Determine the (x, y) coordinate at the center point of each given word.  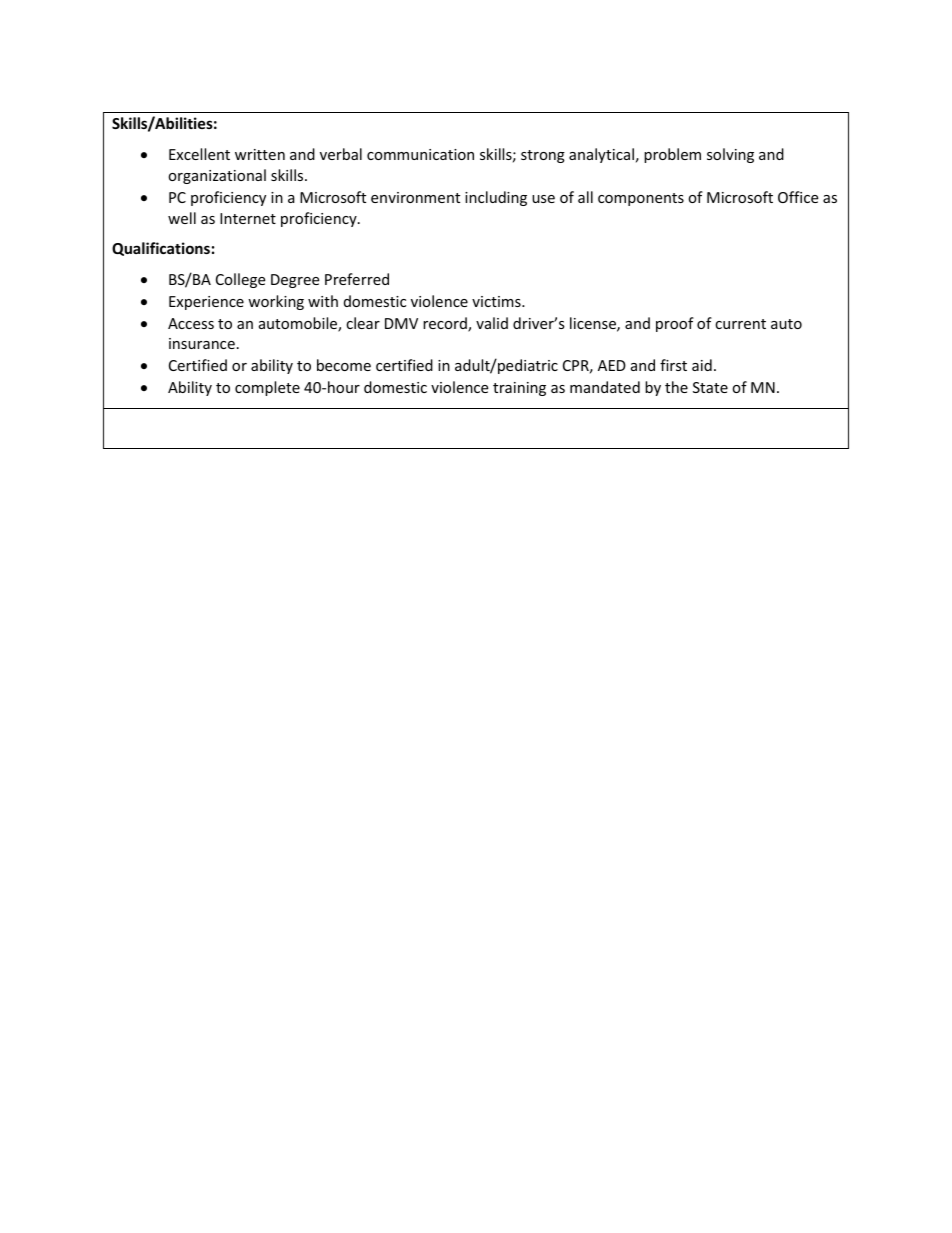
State (710, 387)
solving (730, 155)
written (260, 154)
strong (543, 156)
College (240, 280)
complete (267, 388)
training (519, 389)
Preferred (357, 279)
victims (497, 301)
